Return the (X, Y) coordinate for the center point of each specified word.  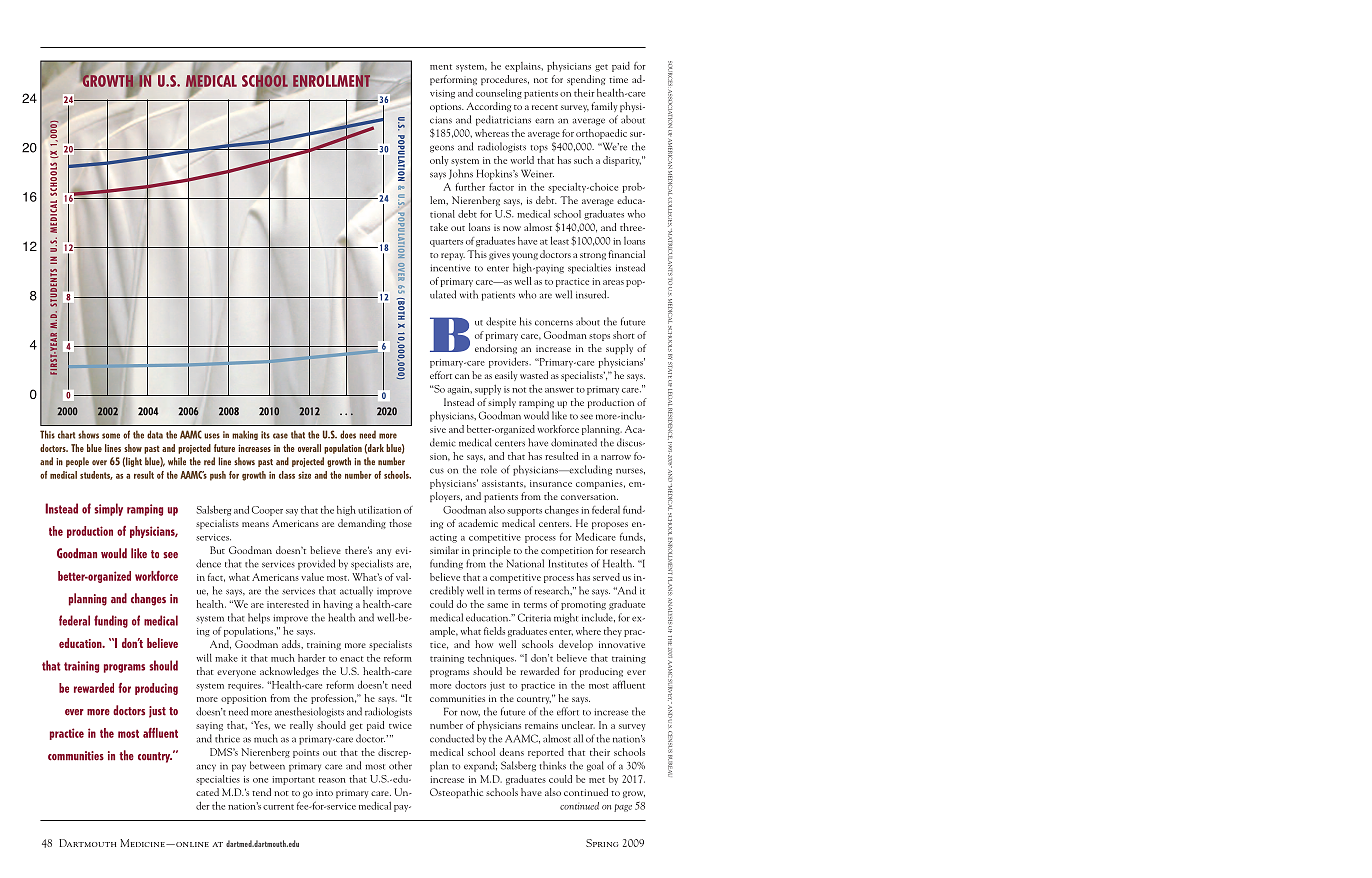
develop (576, 645)
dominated (574, 442)
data (155, 434)
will (204, 658)
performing (453, 80)
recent (545, 107)
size (304, 475)
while (177, 461)
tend (261, 792)
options (447, 107)
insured (592, 294)
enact (352, 659)
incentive (450, 268)
